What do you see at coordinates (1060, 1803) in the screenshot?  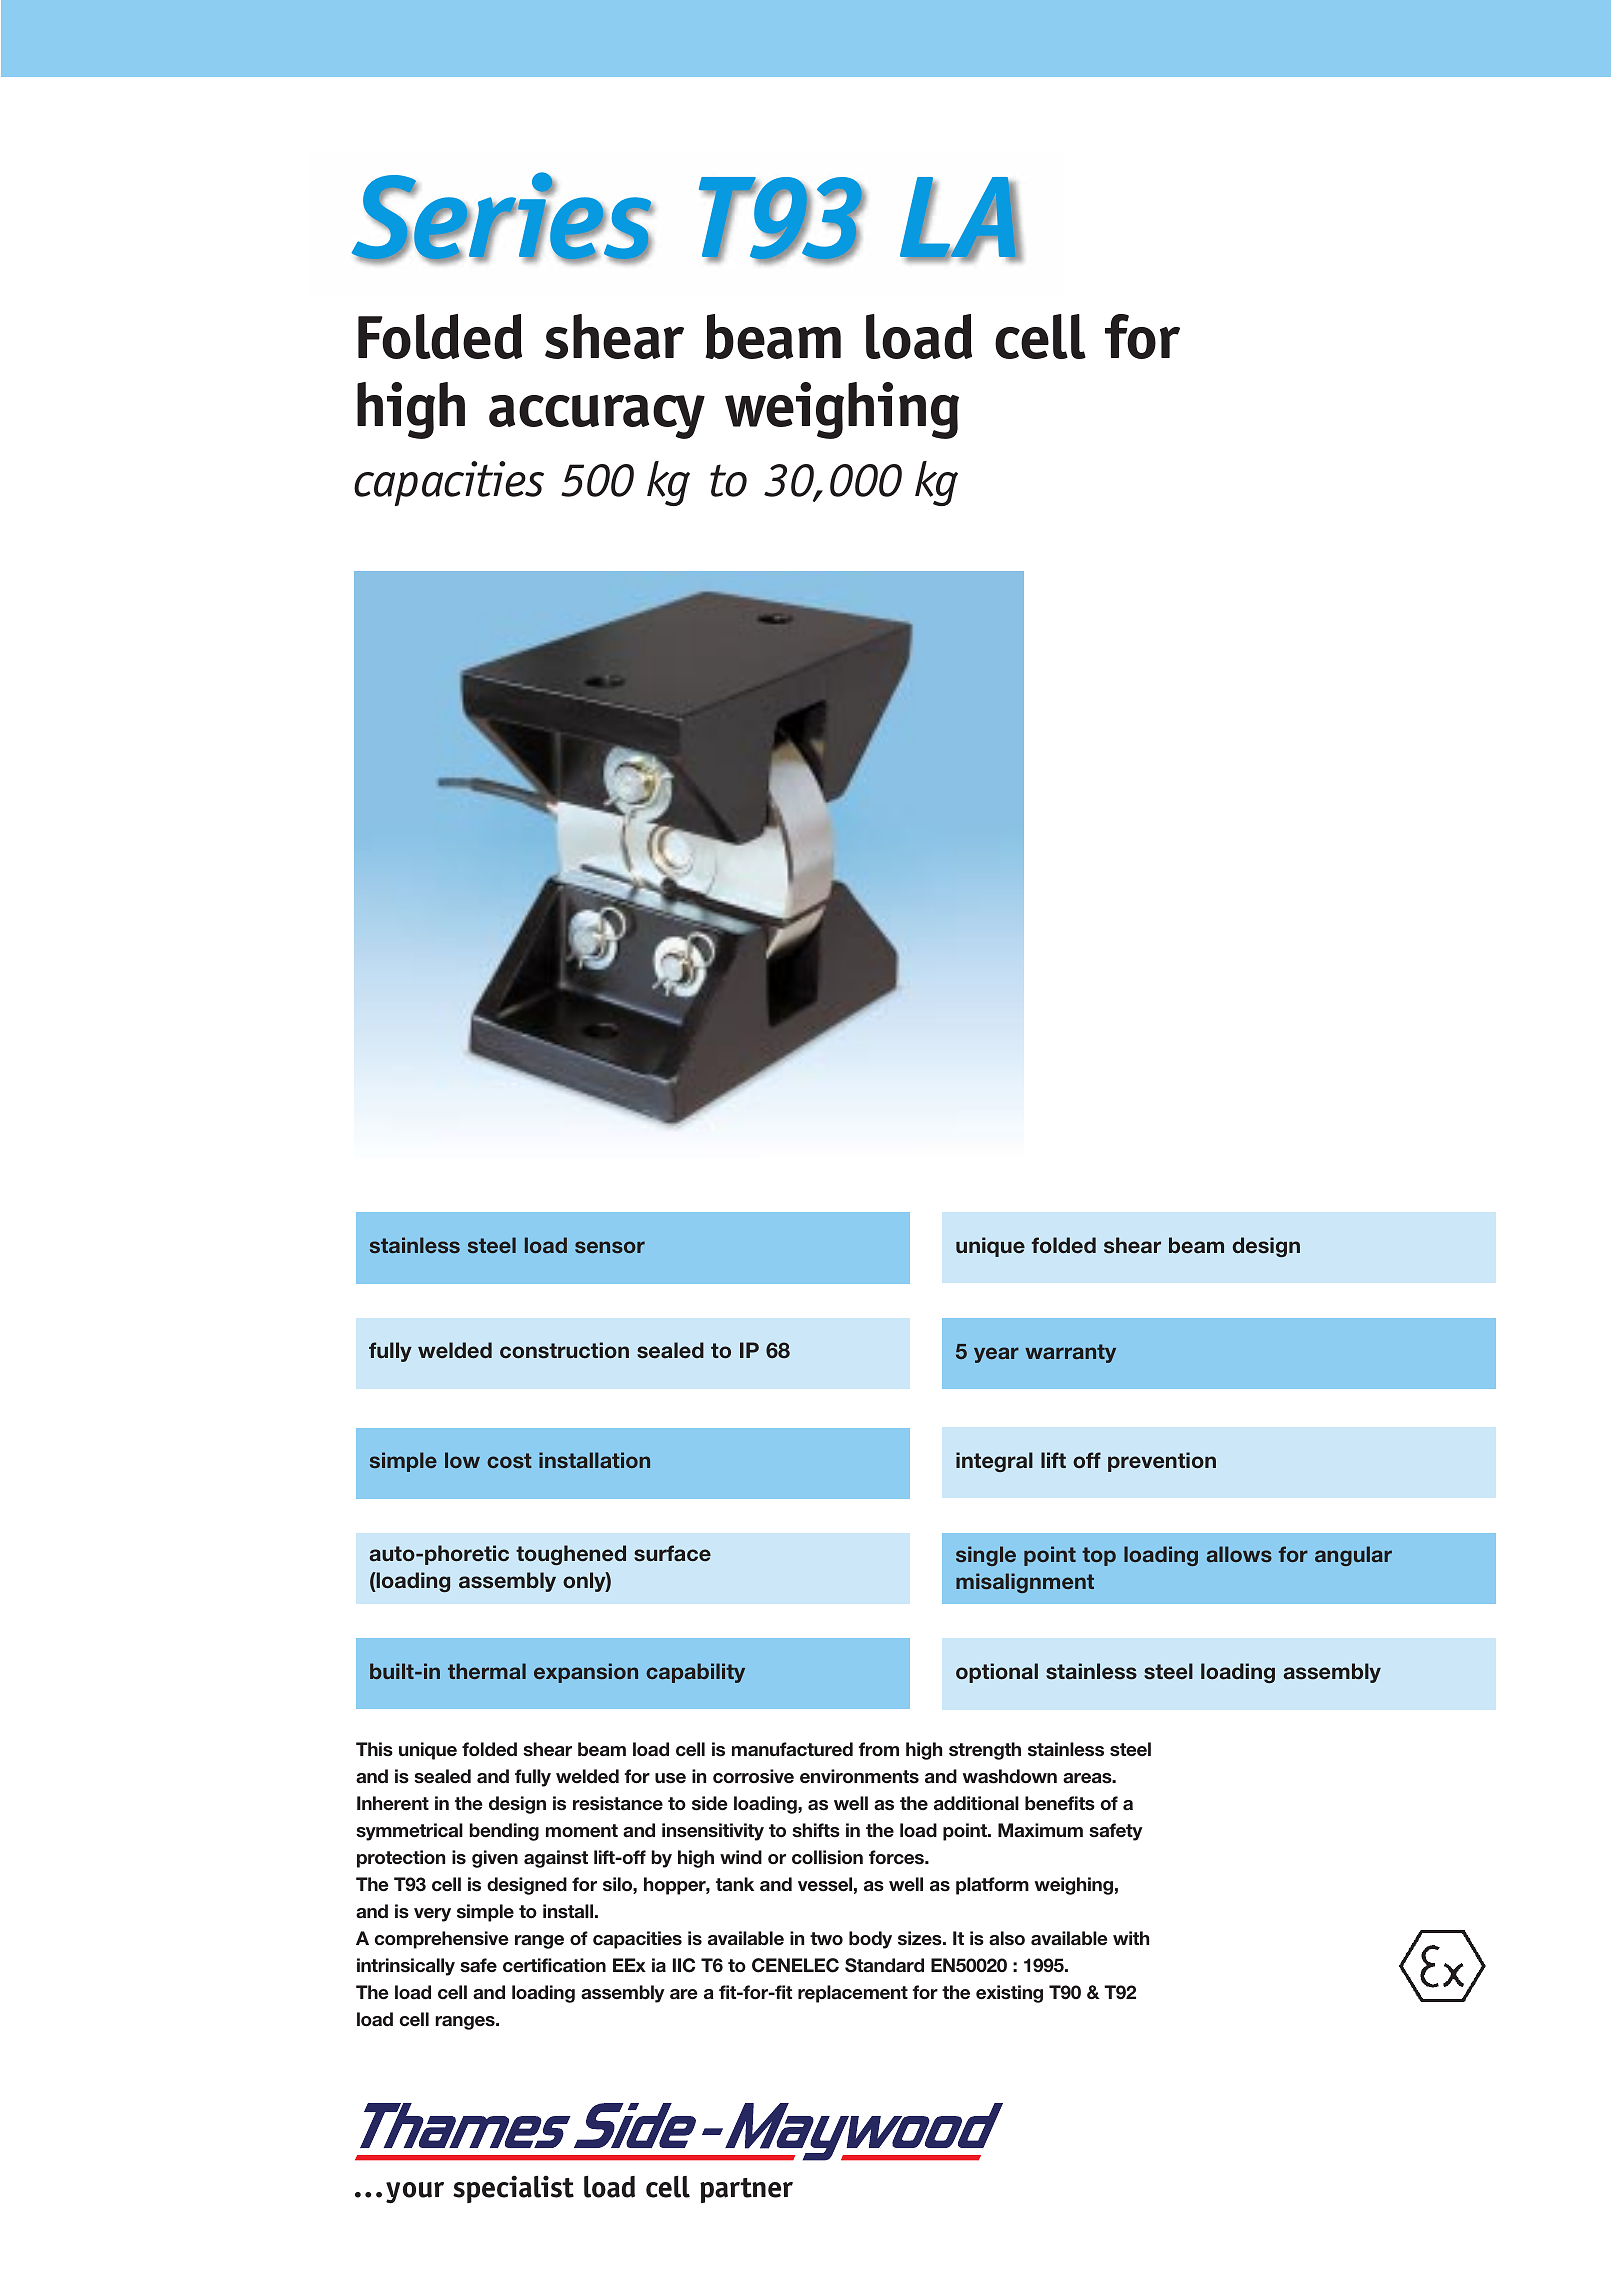 I see `benefits` at bounding box center [1060, 1803].
